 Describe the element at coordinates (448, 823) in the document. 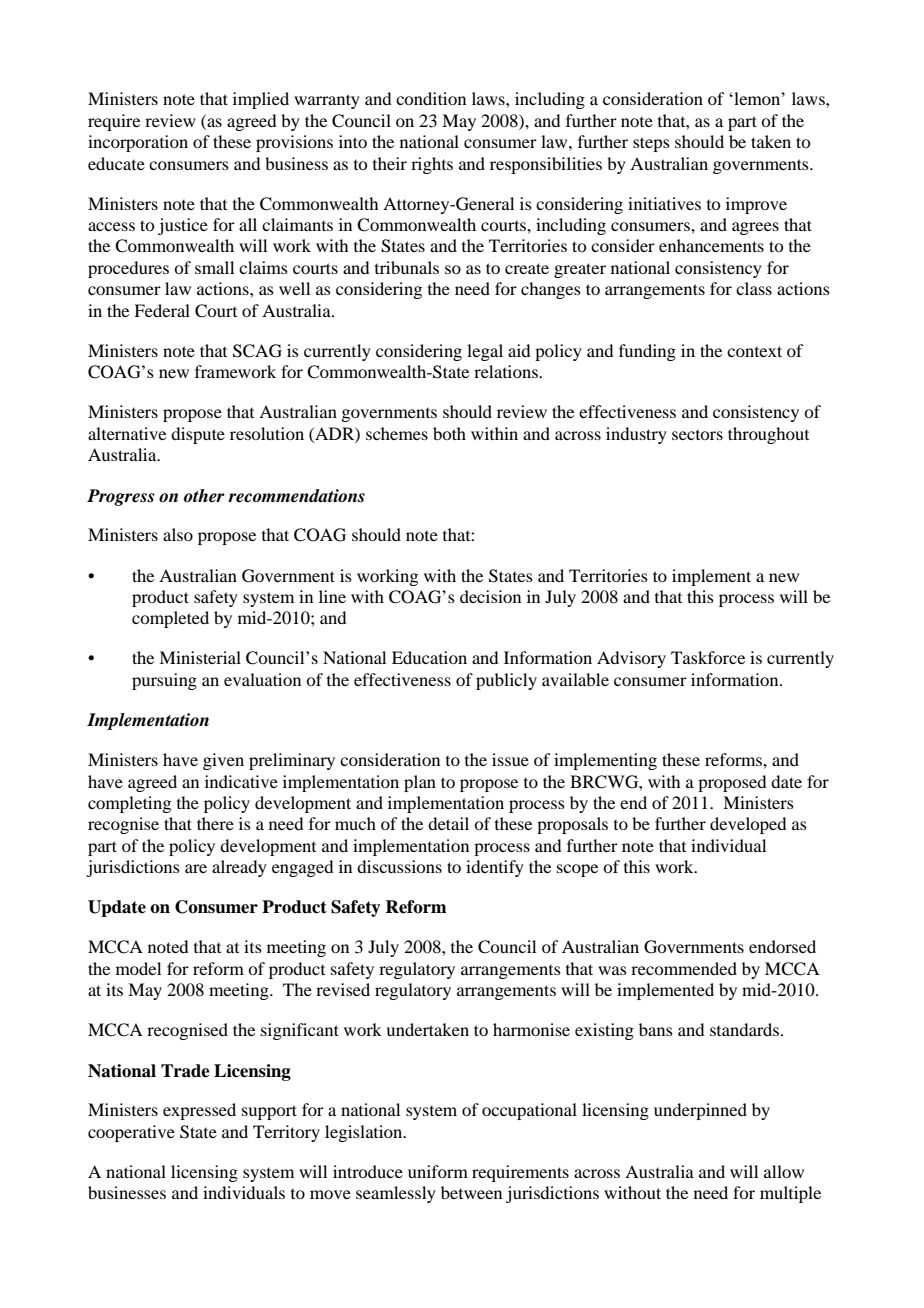

I see `detail` at that location.
